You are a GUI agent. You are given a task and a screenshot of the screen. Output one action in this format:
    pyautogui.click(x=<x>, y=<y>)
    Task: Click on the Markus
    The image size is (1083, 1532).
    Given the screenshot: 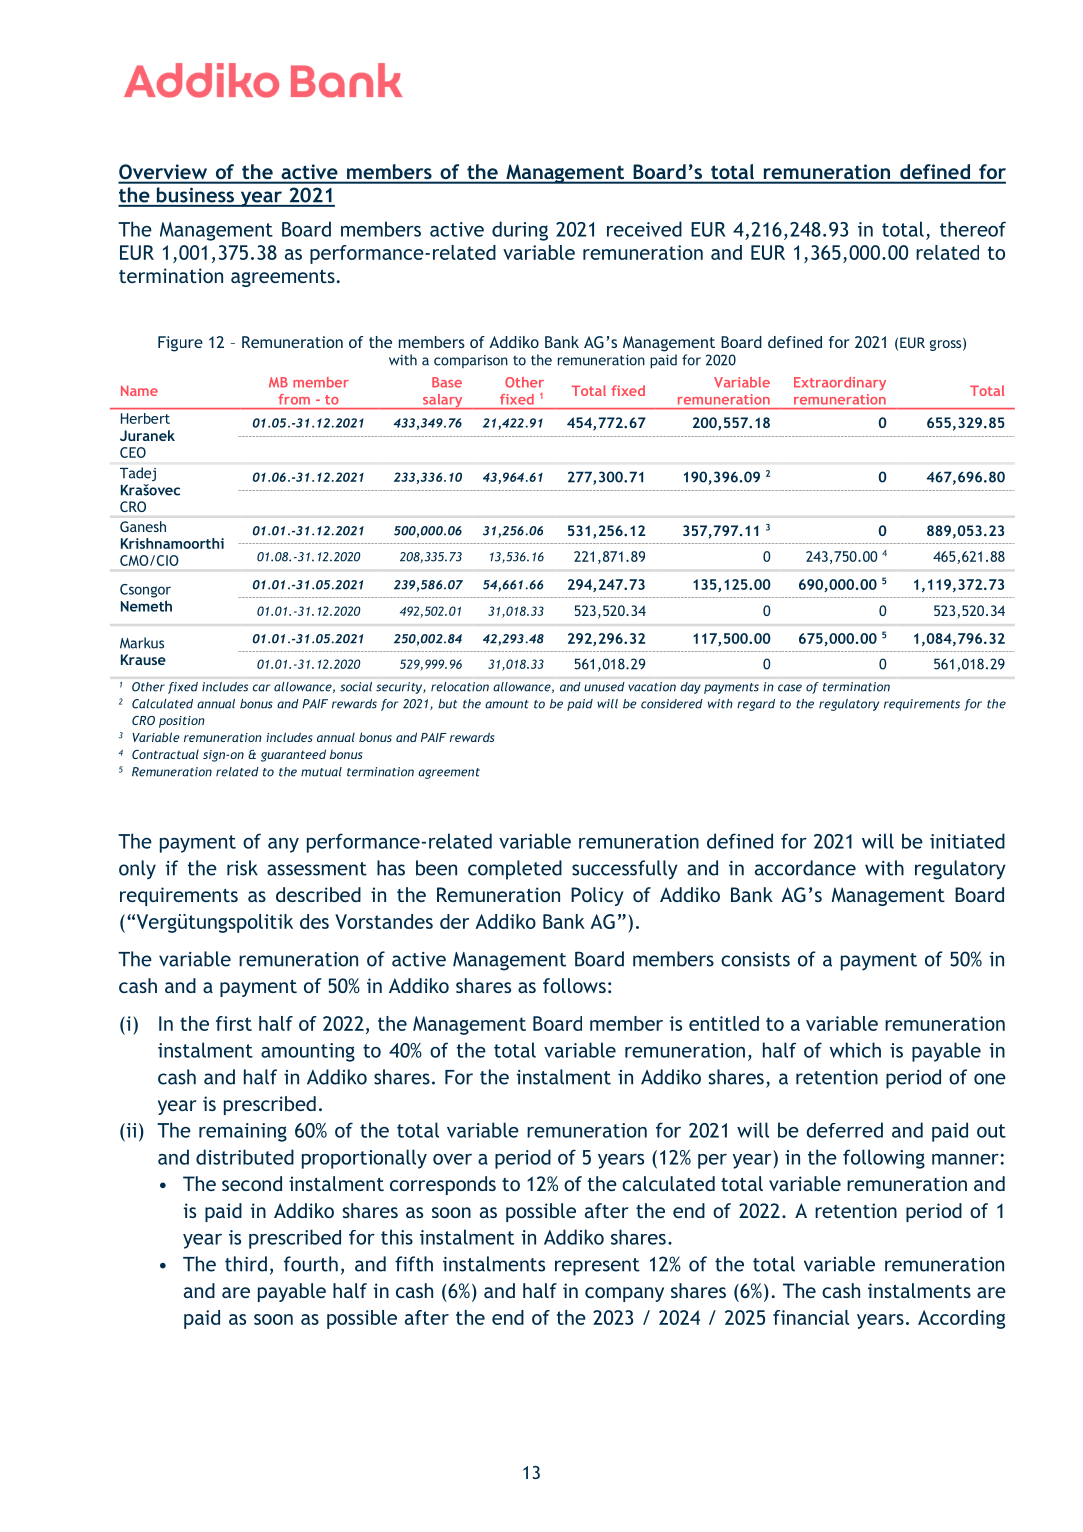 What is the action you would take?
    pyautogui.click(x=142, y=643)
